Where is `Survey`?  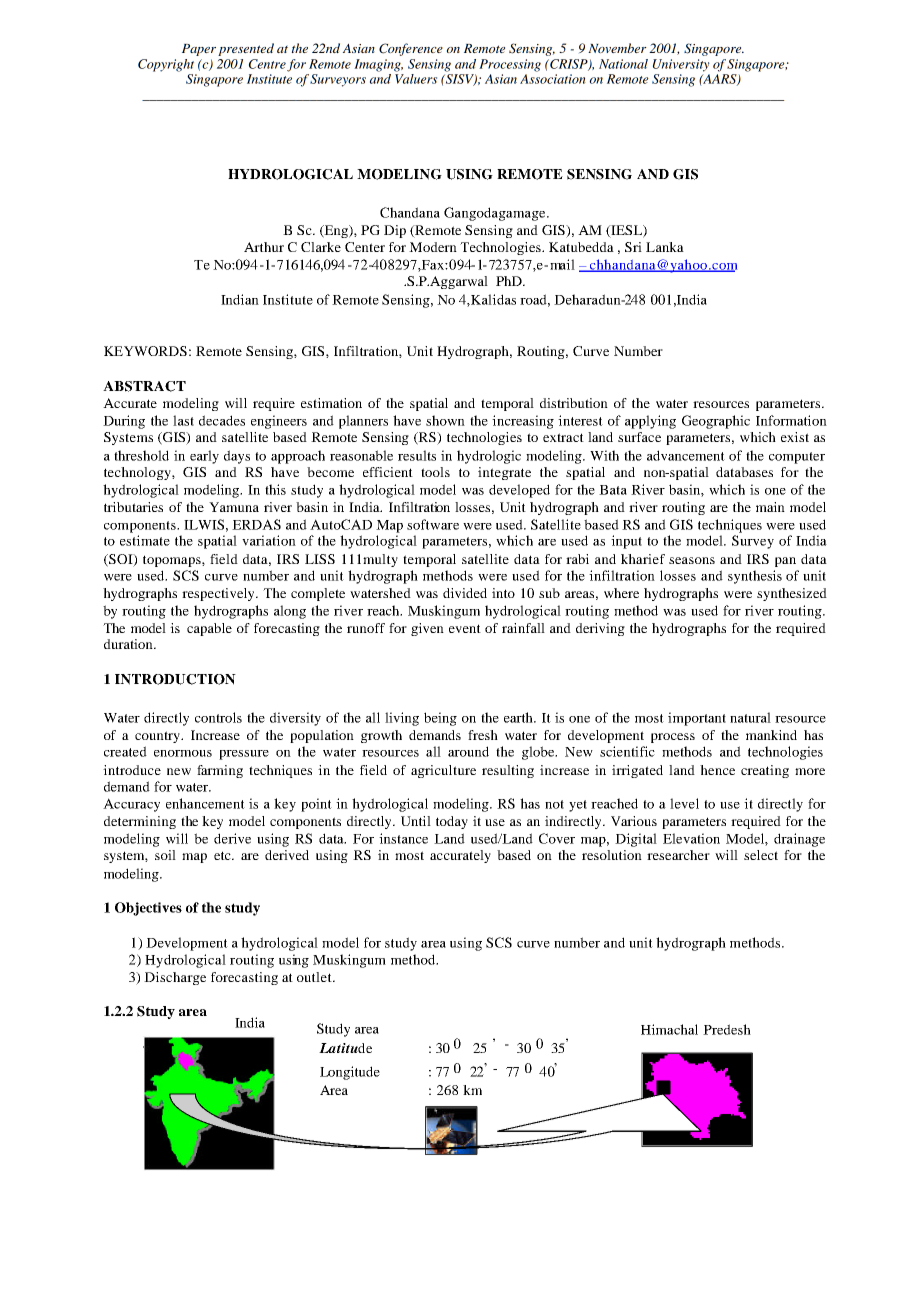 Survey is located at coordinates (753, 542).
